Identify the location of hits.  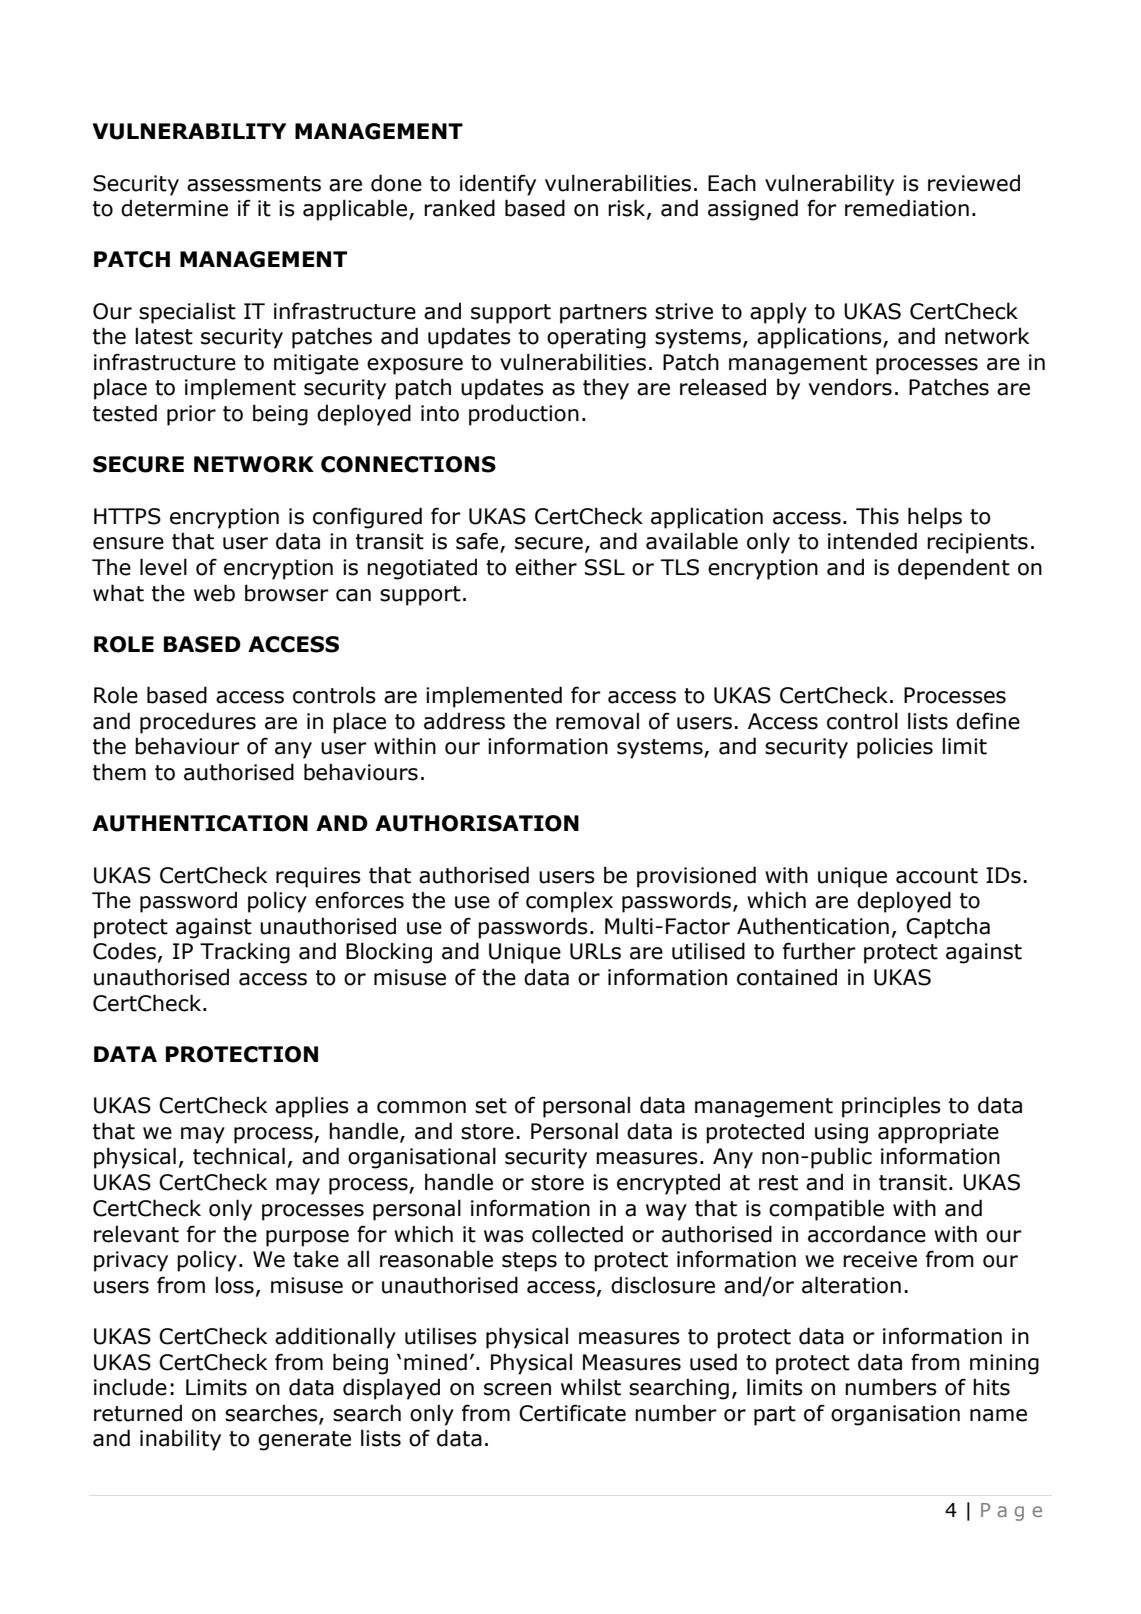
(991, 1387).
